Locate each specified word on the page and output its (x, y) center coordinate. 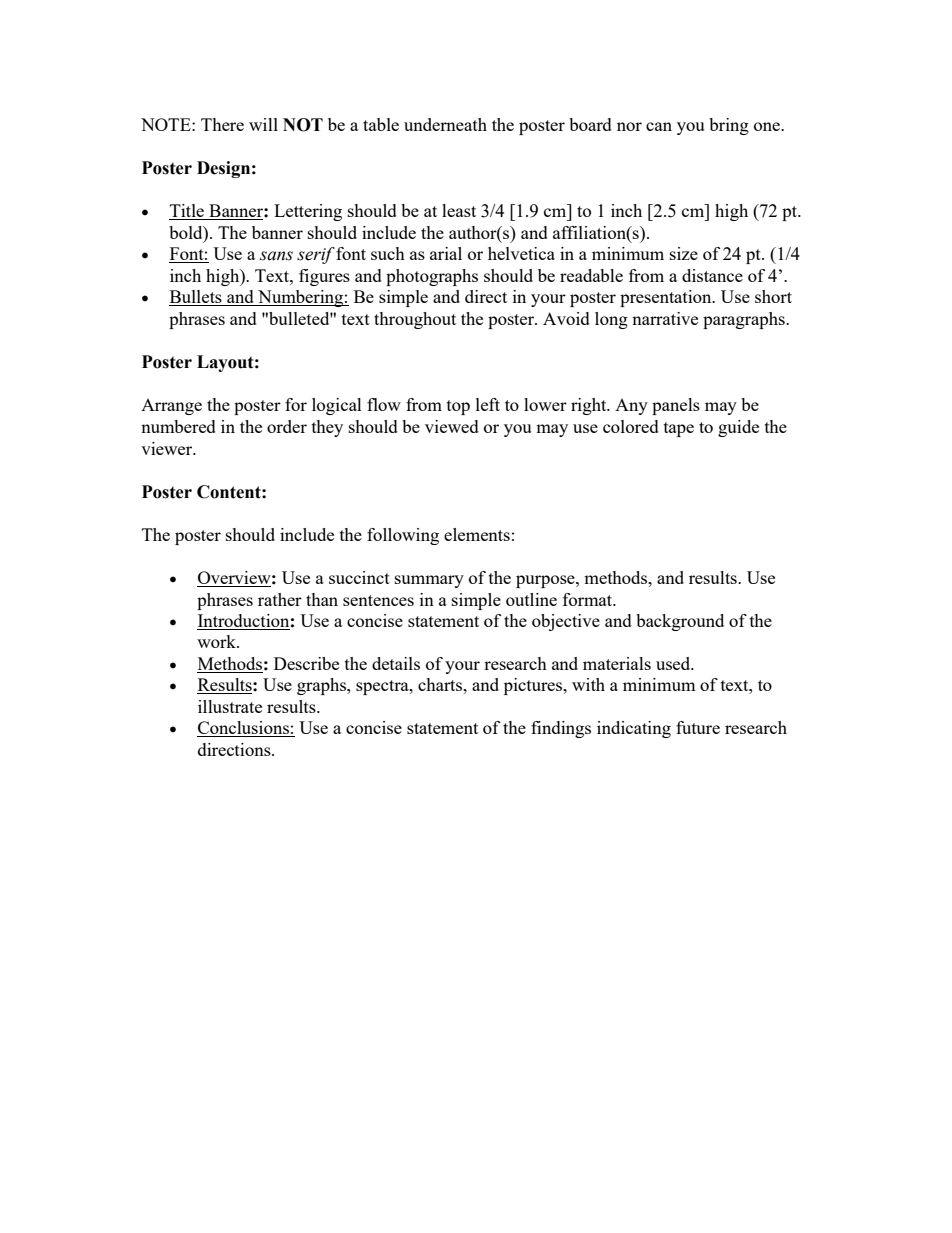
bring (729, 126)
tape (679, 429)
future (698, 727)
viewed (452, 426)
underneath (445, 124)
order (287, 426)
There (222, 124)
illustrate (230, 706)
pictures (534, 686)
